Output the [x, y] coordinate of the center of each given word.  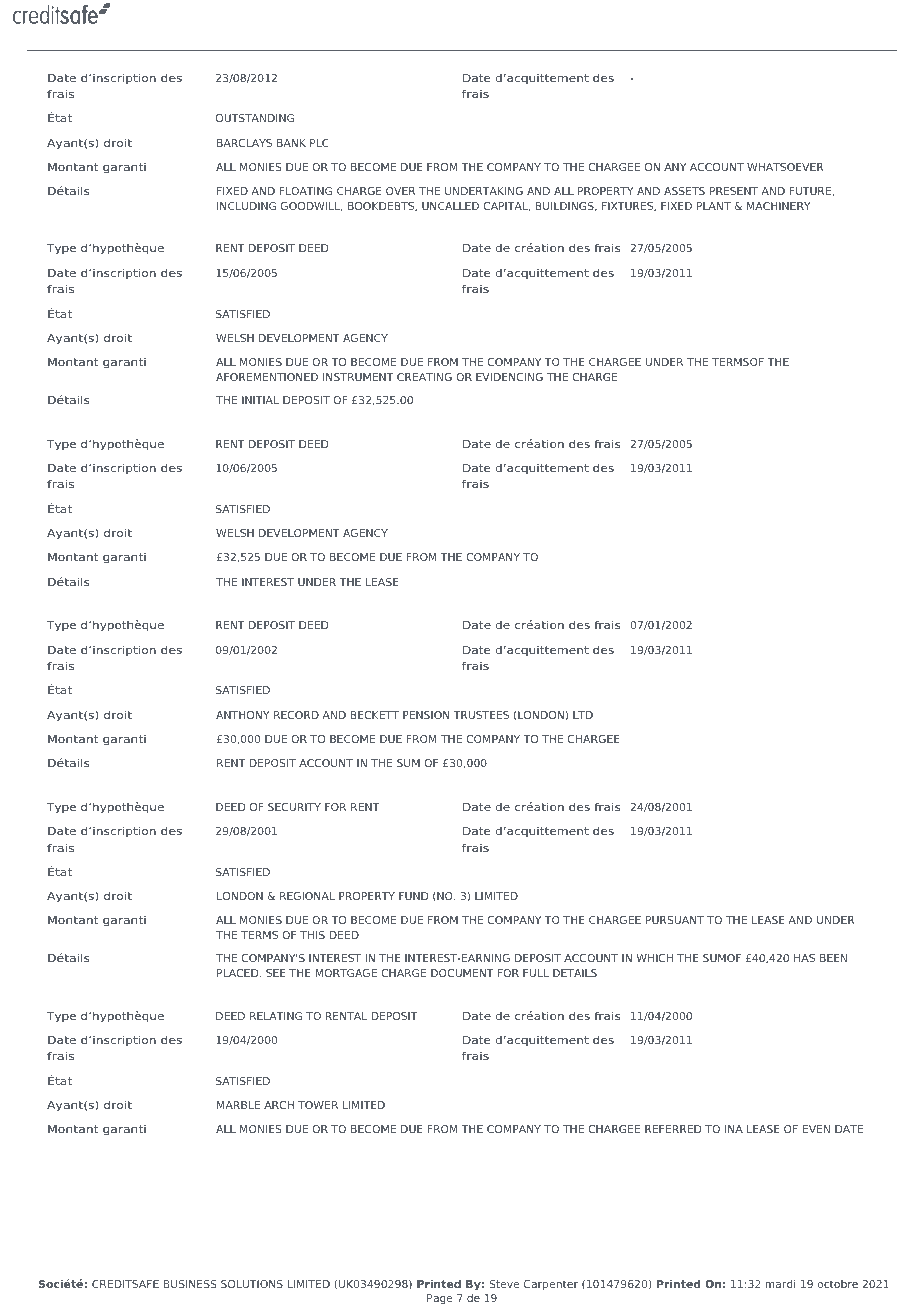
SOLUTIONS [252, 1284]
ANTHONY [243, 715]
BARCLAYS [244, 143]
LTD [583, 715]
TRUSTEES [481, 715]
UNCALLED [450, 206]
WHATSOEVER [785, 167]
